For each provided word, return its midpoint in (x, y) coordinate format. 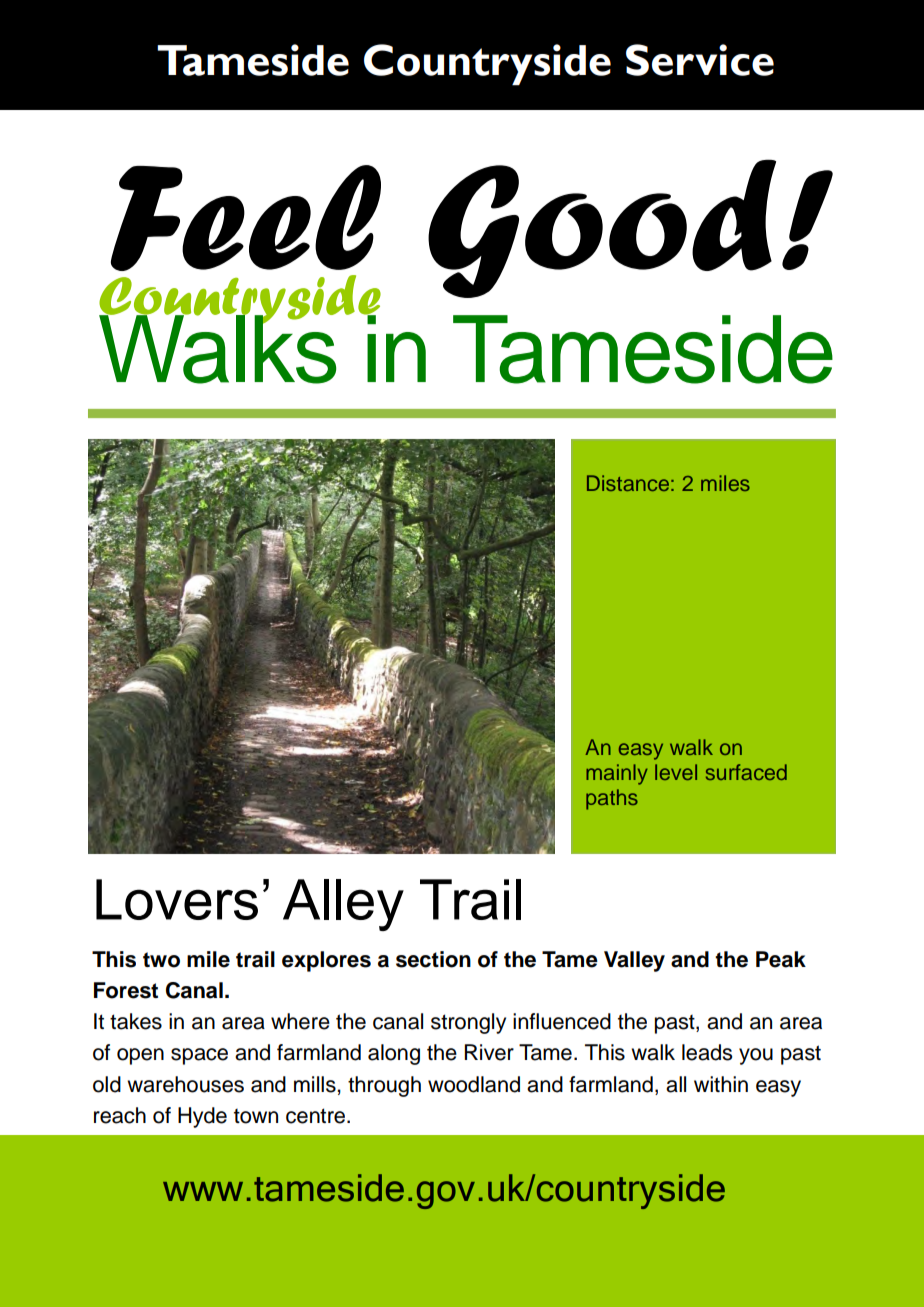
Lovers (177, 899)
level (676, 772)
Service (700, 60)
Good (602, 228)
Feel (246, 218)
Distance (628, 483)
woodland (474, 1084)
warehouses (185, 1084)
